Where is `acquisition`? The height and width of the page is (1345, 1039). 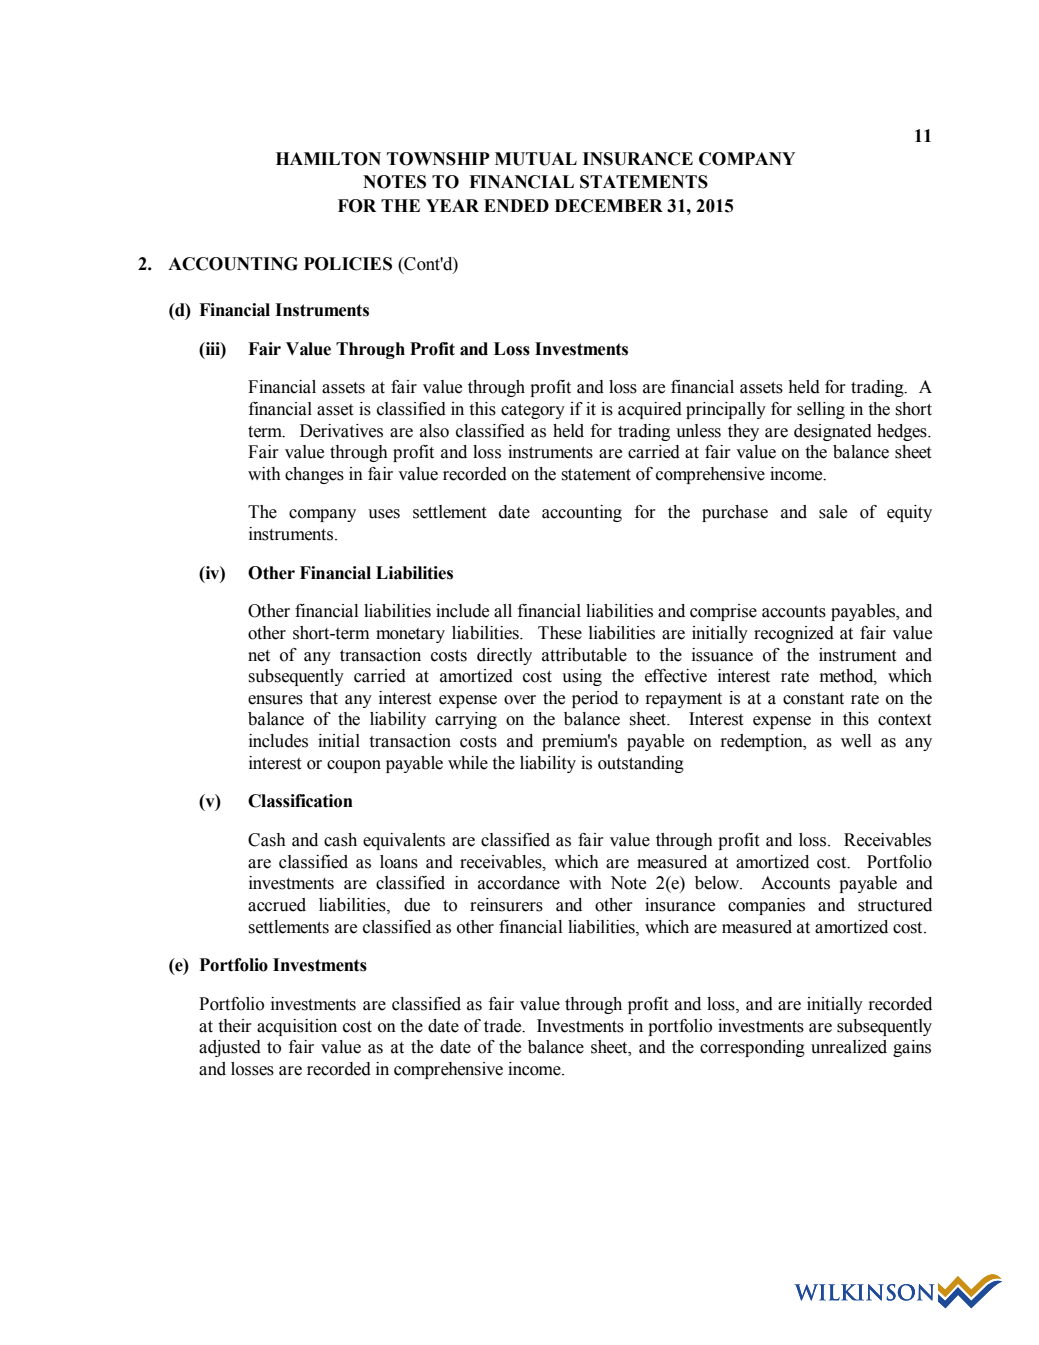 acquisition is located at coordinates (297, 1027).
